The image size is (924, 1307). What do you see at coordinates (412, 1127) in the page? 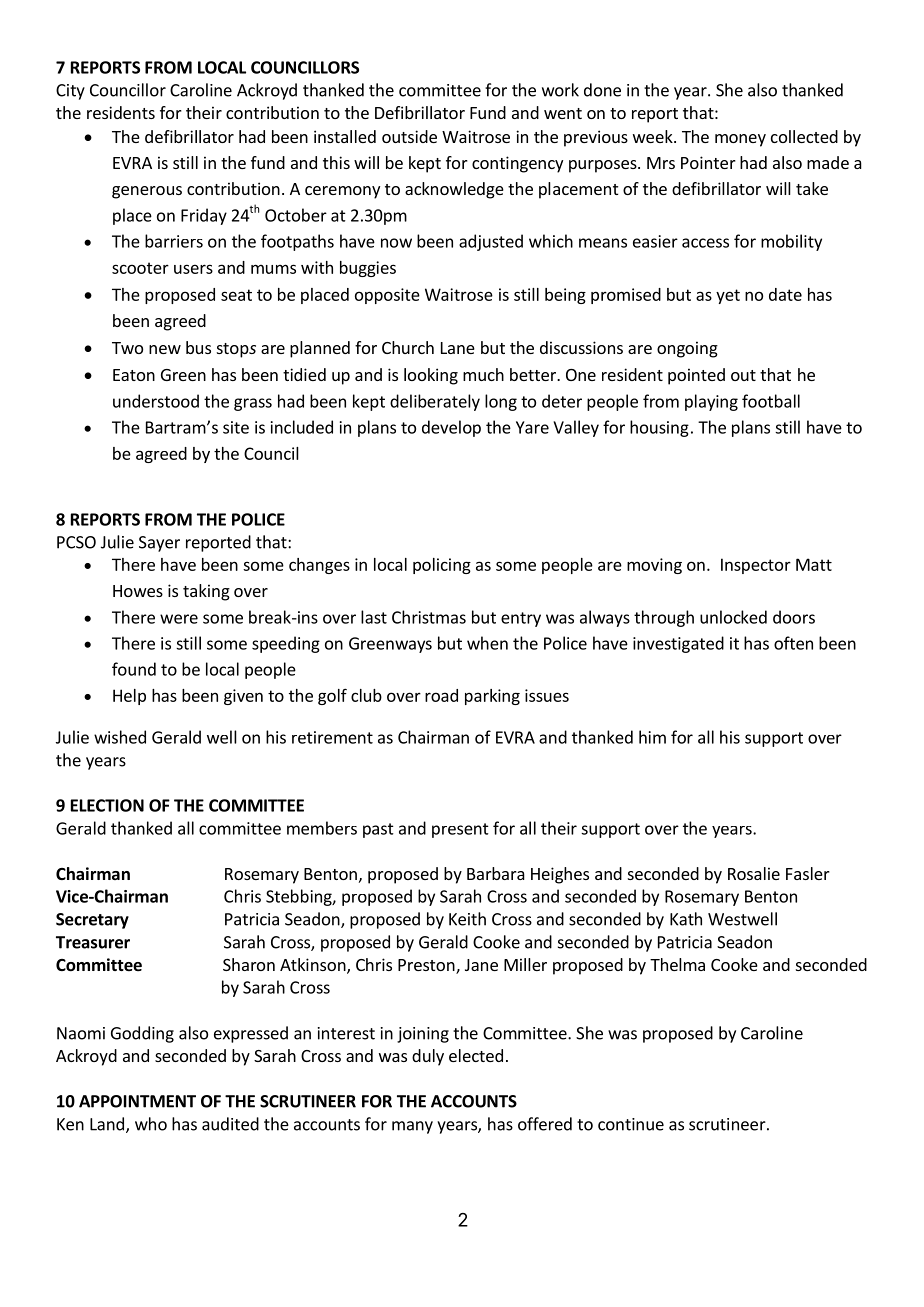
I see `many` at bounding box center [412, 1127].
